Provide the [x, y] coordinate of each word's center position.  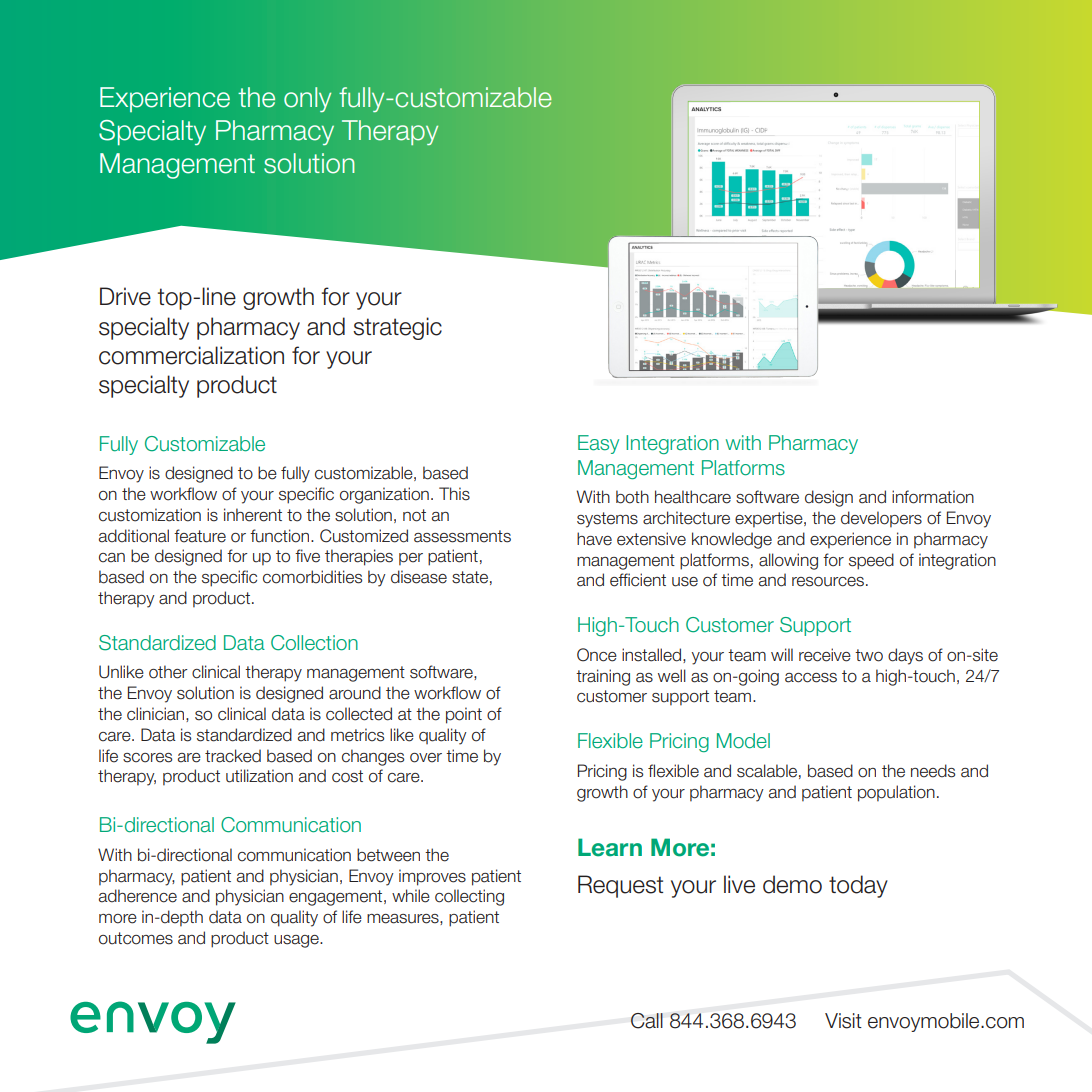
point [464, 715]
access [811, 678]
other [168, 672]
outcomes [136, 938]
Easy [598, 444]
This [454, 494]
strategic [397, 328]
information [933, 497]
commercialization [191, 355]
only [307, 99]
